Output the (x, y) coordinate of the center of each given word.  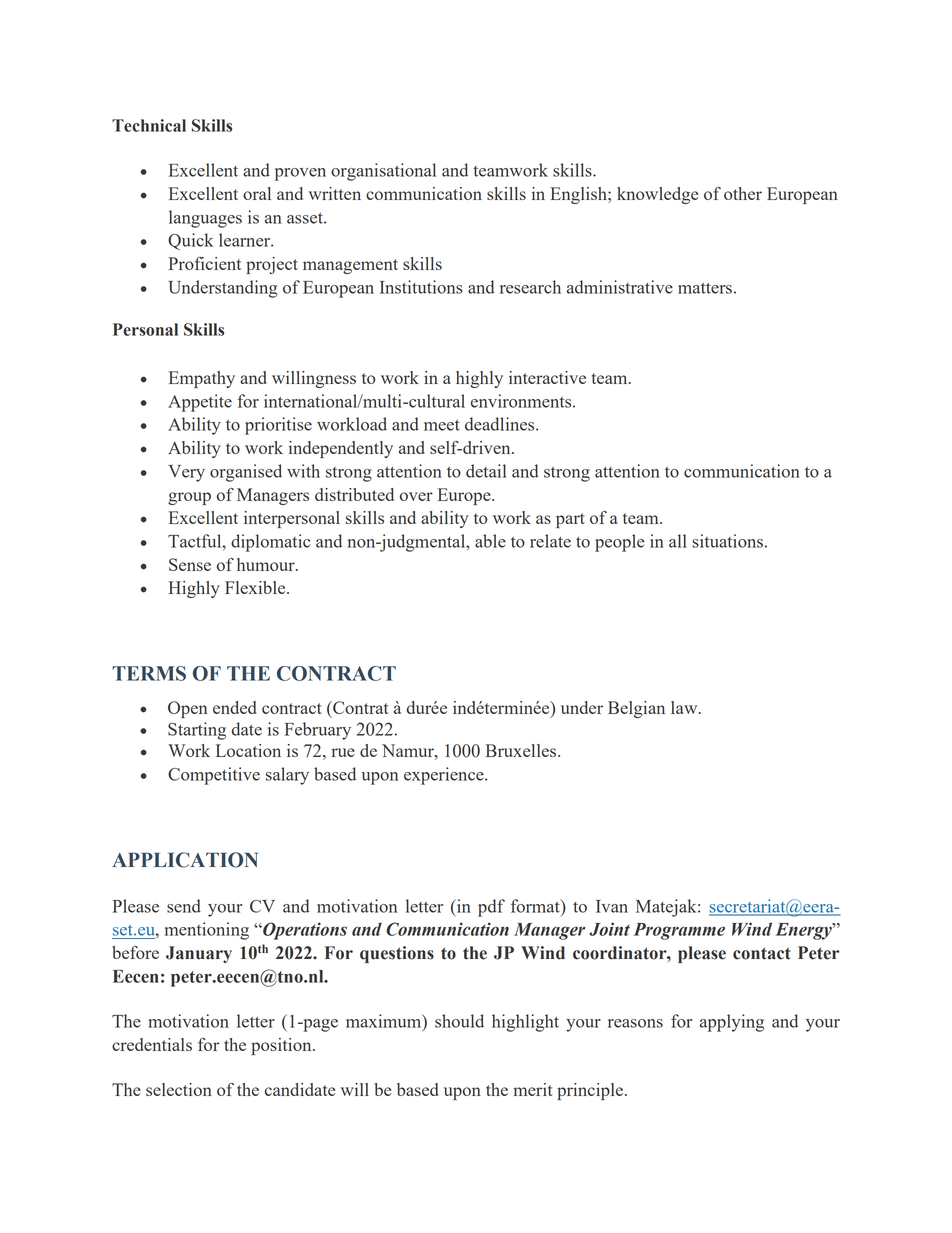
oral (257, 193)
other (743, 193)
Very (186, 473)
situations (727, 541)
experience (445, 776)
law (685, 707)
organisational (383, 172)
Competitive (214, 776)
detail (486, 471)
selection (179, 1089)
